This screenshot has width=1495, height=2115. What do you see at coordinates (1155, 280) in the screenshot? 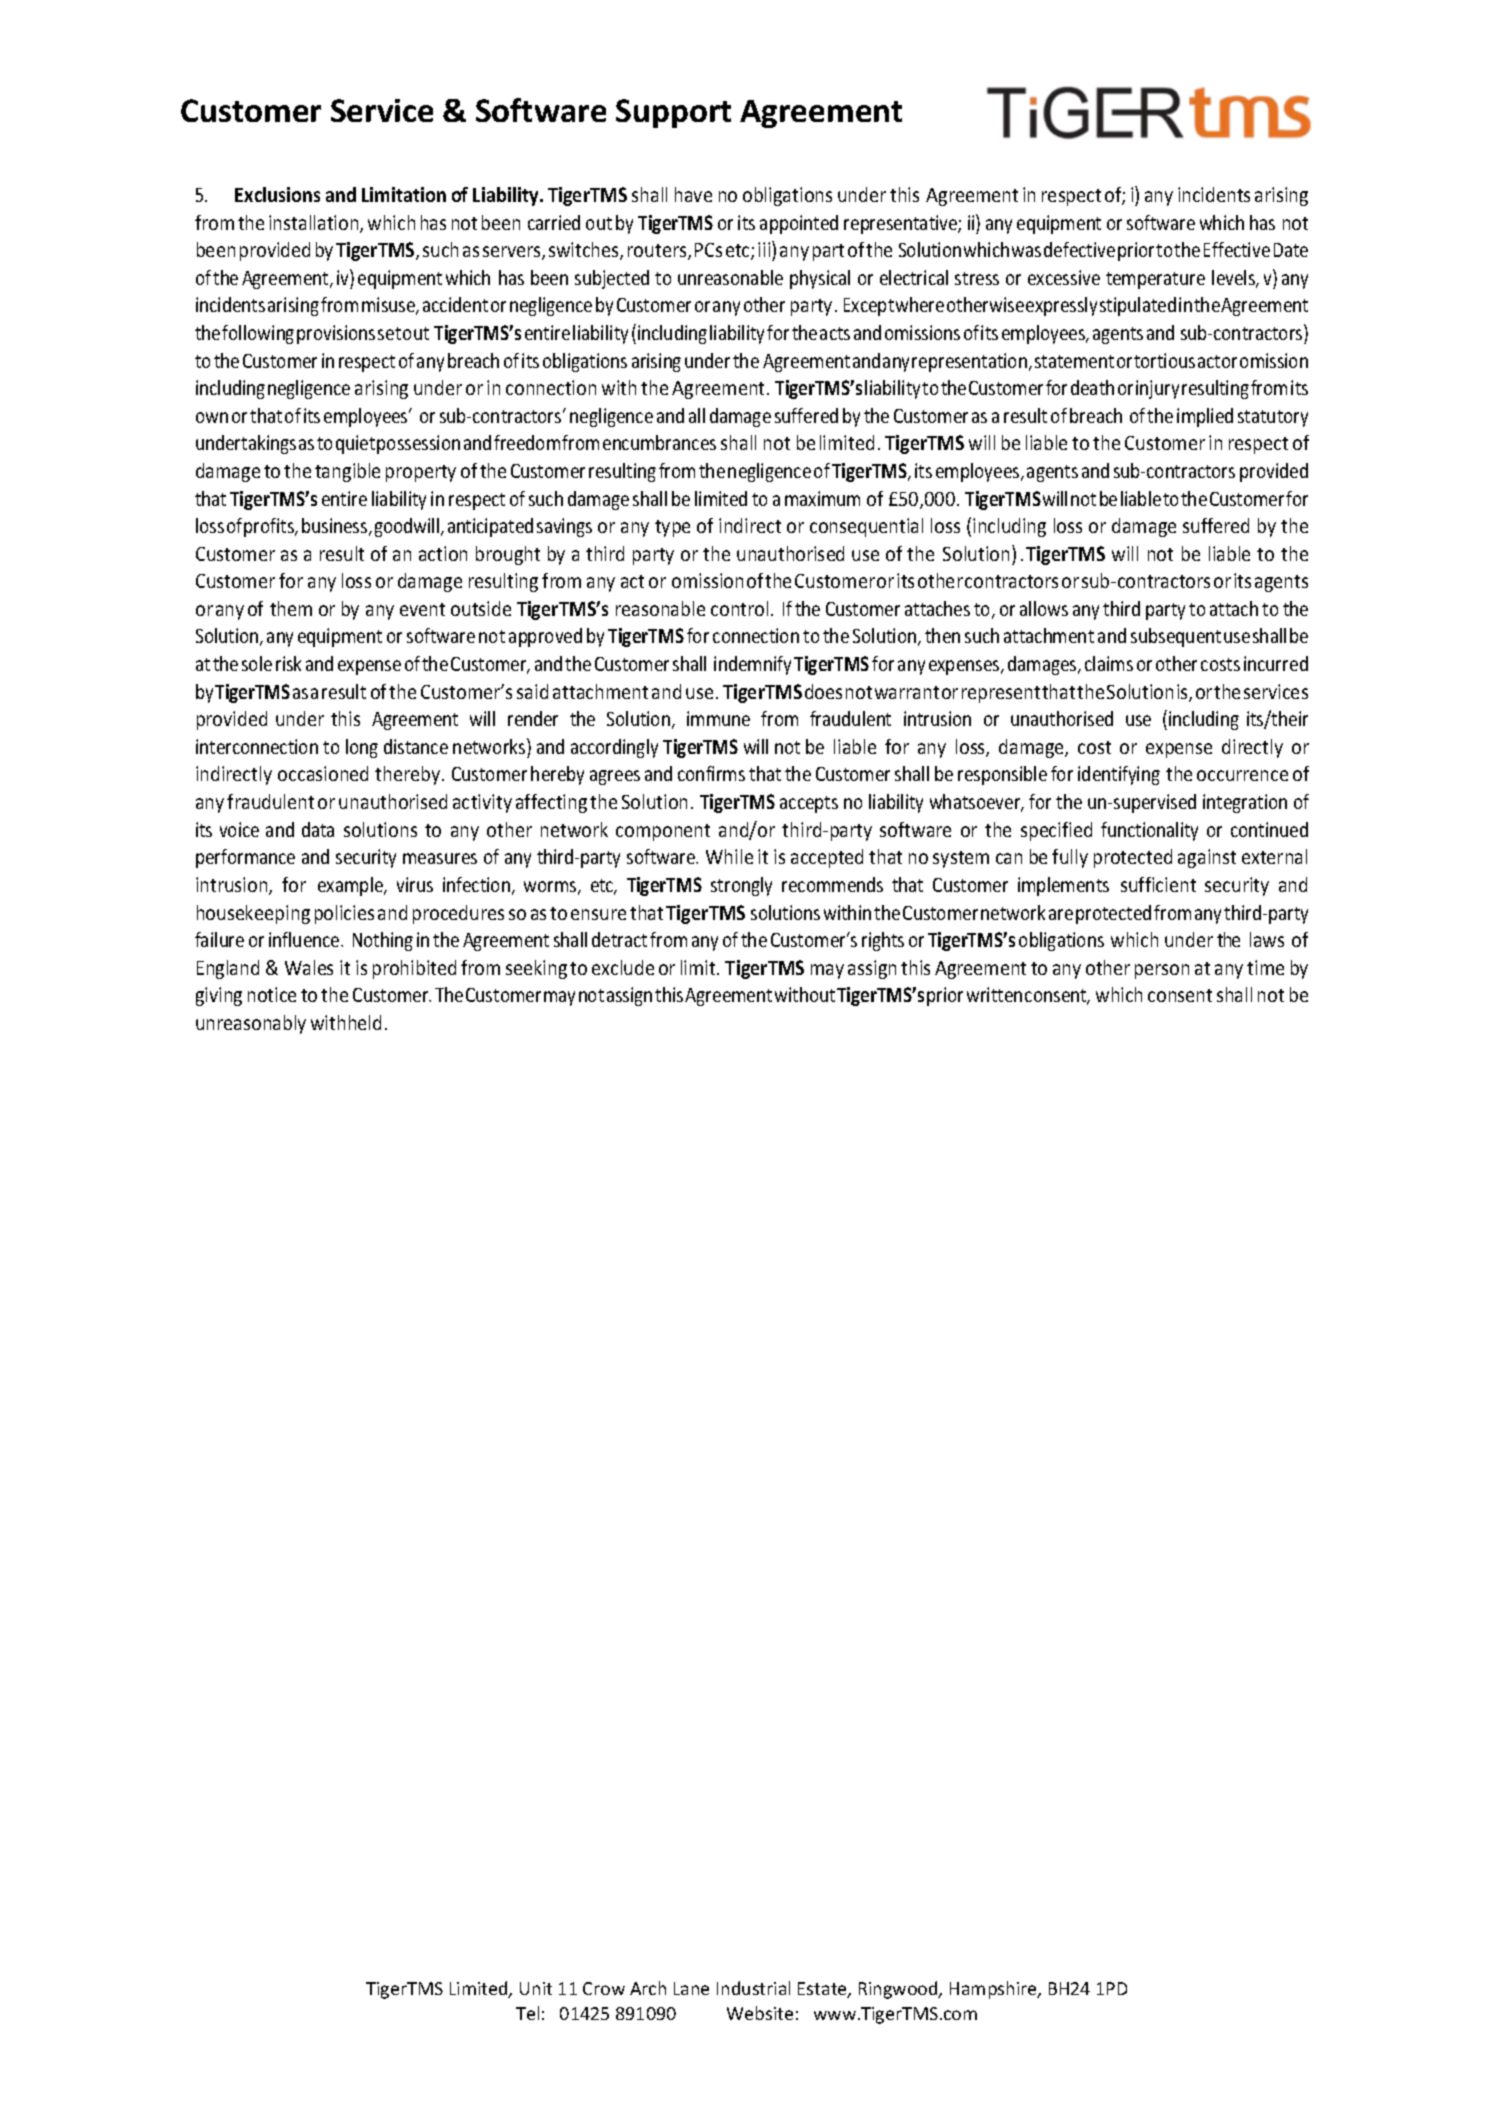
I see `temperature` at bounding box center [1155, 280].
